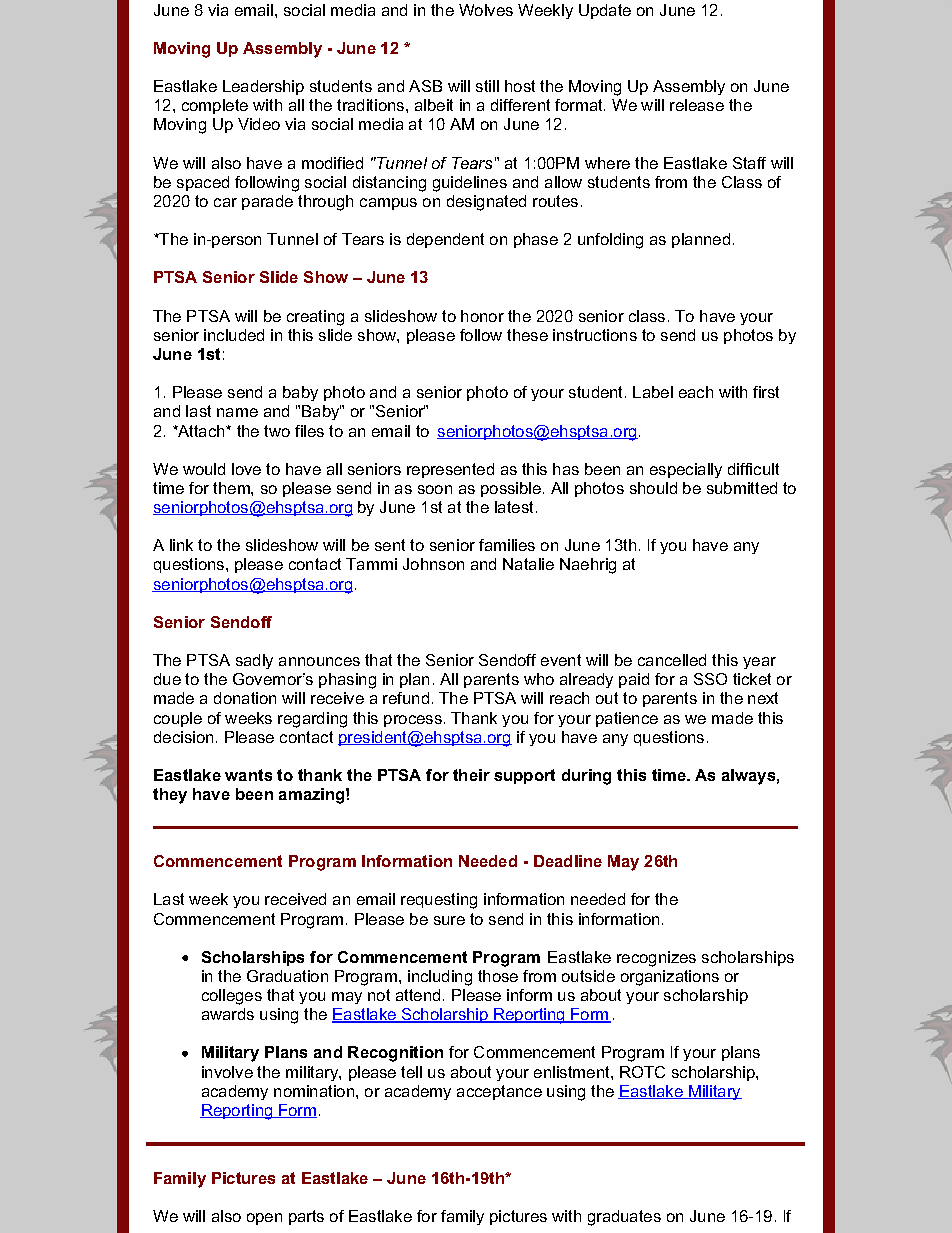  I want to click on wants, so click(248, 775).
